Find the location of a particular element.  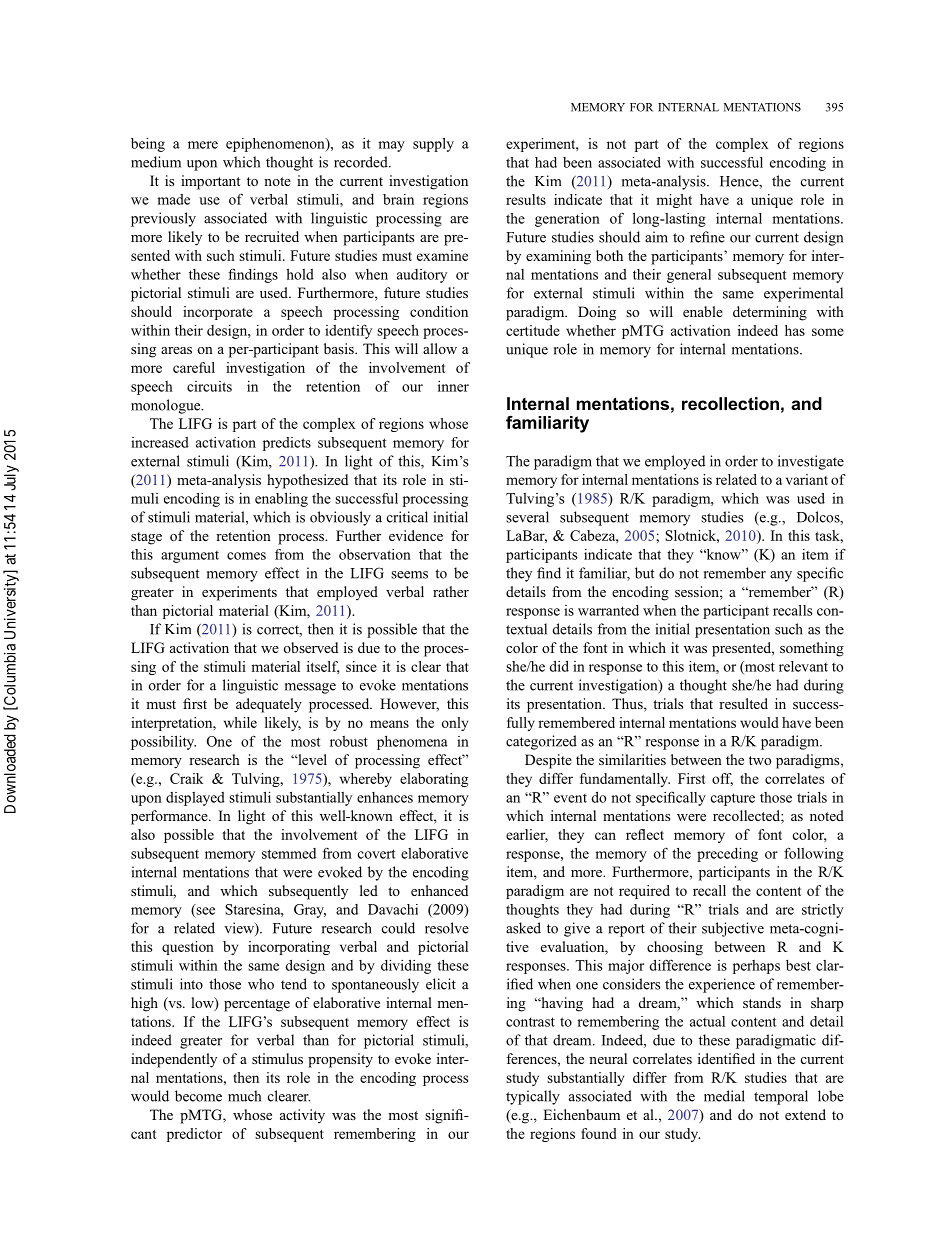

capture is located at coordinates (733, 799).
